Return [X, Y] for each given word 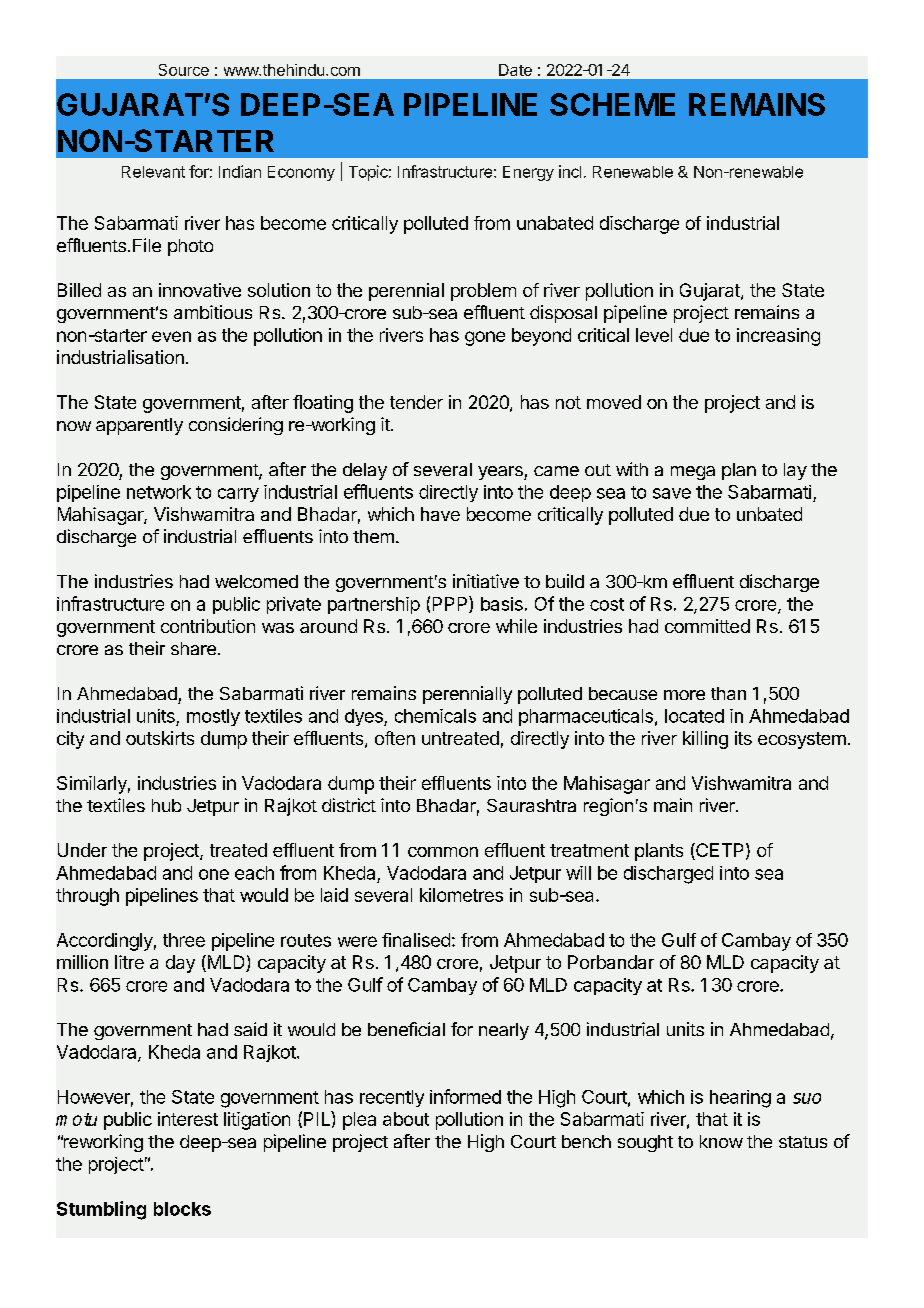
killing [705, 740]
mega [693, 473]
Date [515, 70]
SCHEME [612, 104]
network [159, 492]
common [443, 852]
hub [166, 805]
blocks [182, 1209]
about [406, 1119]
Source [184, 70]
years [501, 473]
